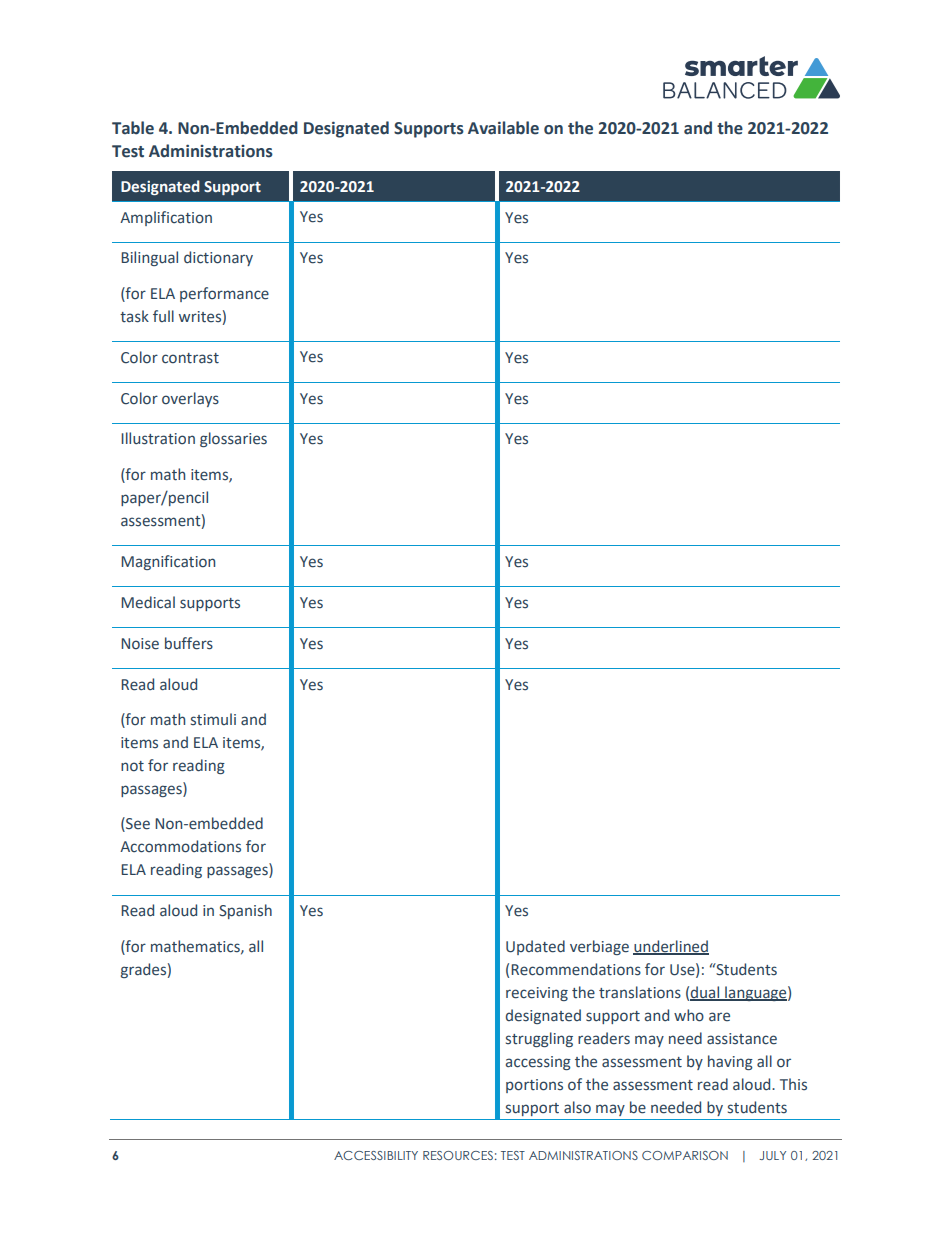 Image resolution: width=952 pixels, height=1233 pixels. What do you see at coordinates (535, 947) in the screenshot?
I see `Updated` at bounding box center [535, 947].
